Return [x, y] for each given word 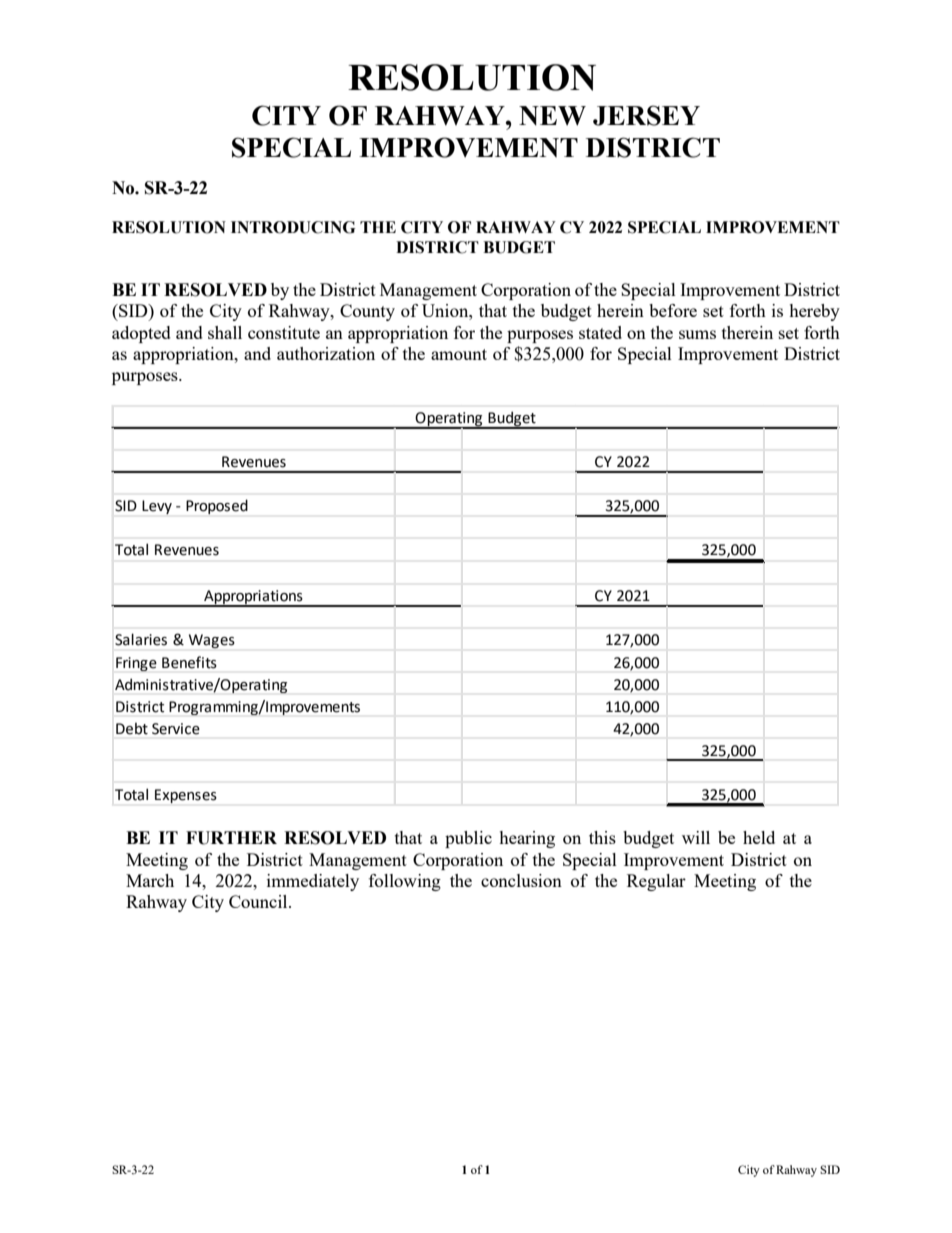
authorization [326, 353]
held [759, 837]
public [468, 839]
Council [259, 901]
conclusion [521, 880]
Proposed [217, 506]
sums [697, 334]
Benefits [189, 662]
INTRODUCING [293, 227]
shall [225, 332]
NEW [552, 116]
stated [600, 332]
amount [459, 354]
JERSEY [646, 115]
